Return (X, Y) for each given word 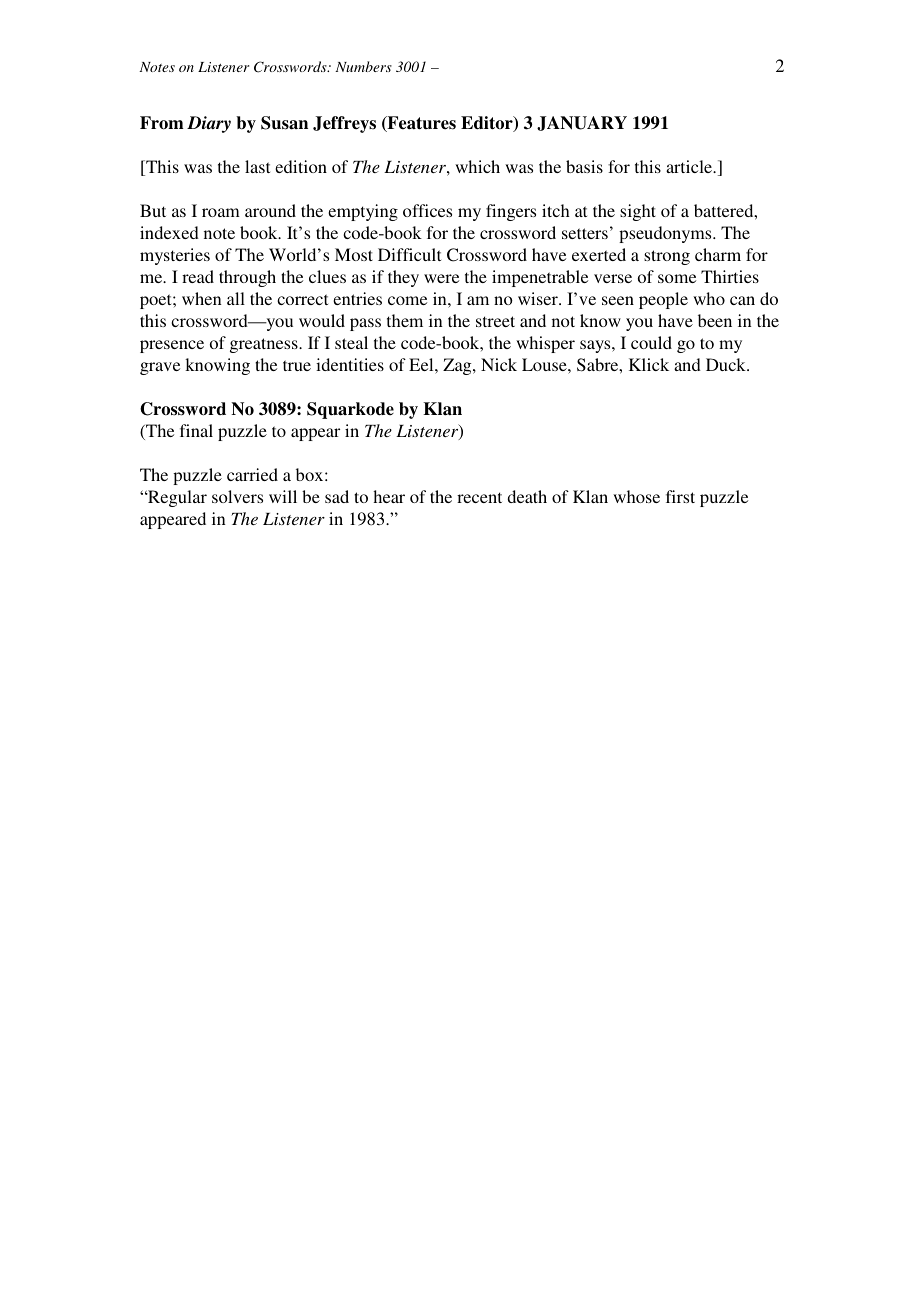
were (441, 278)
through (247, 278)
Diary (209, 124)
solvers (237, 496)
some (677, 278)
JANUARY (582, 123)
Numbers (363, 66)
